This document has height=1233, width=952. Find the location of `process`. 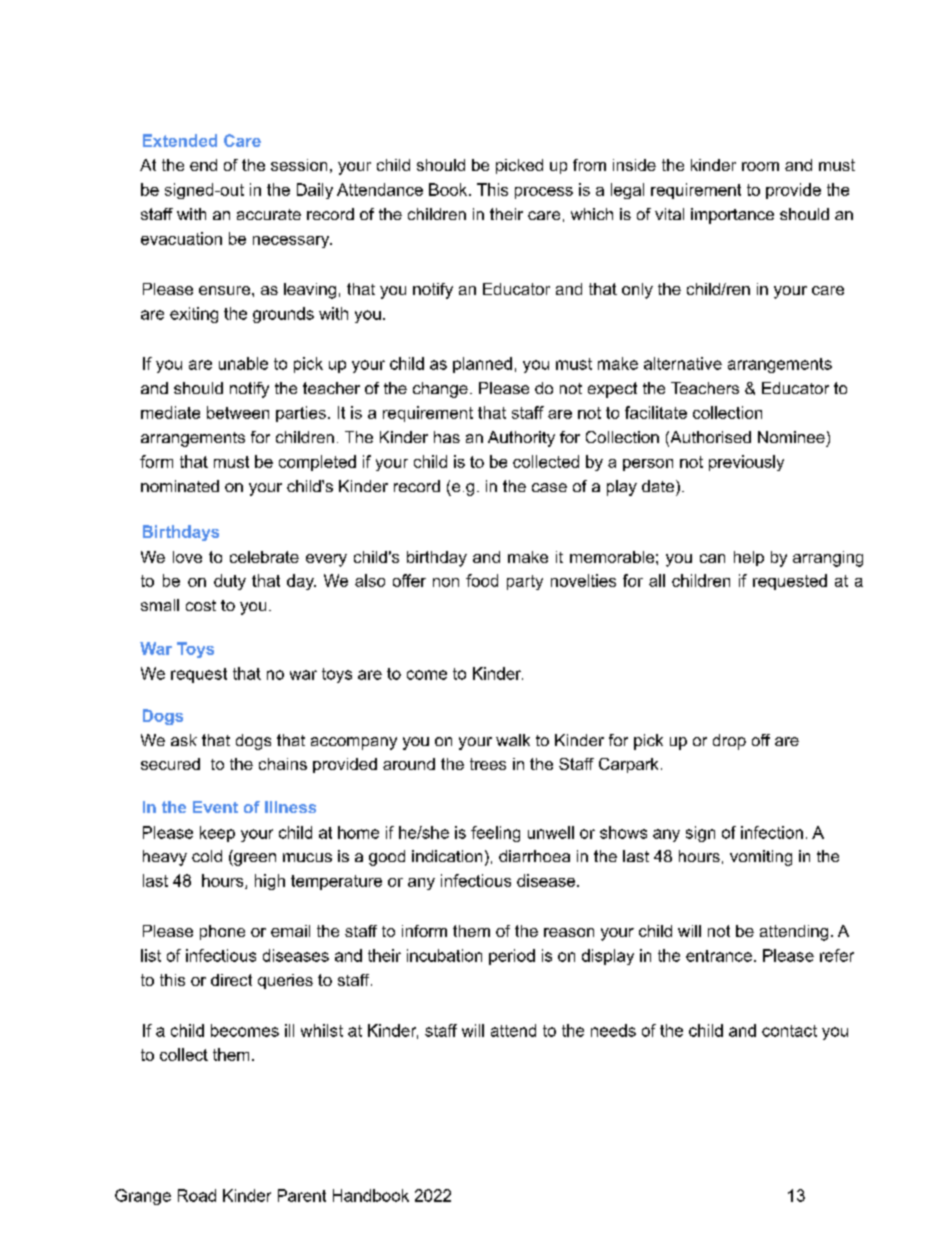

process is located at coordinates (544, 193).
